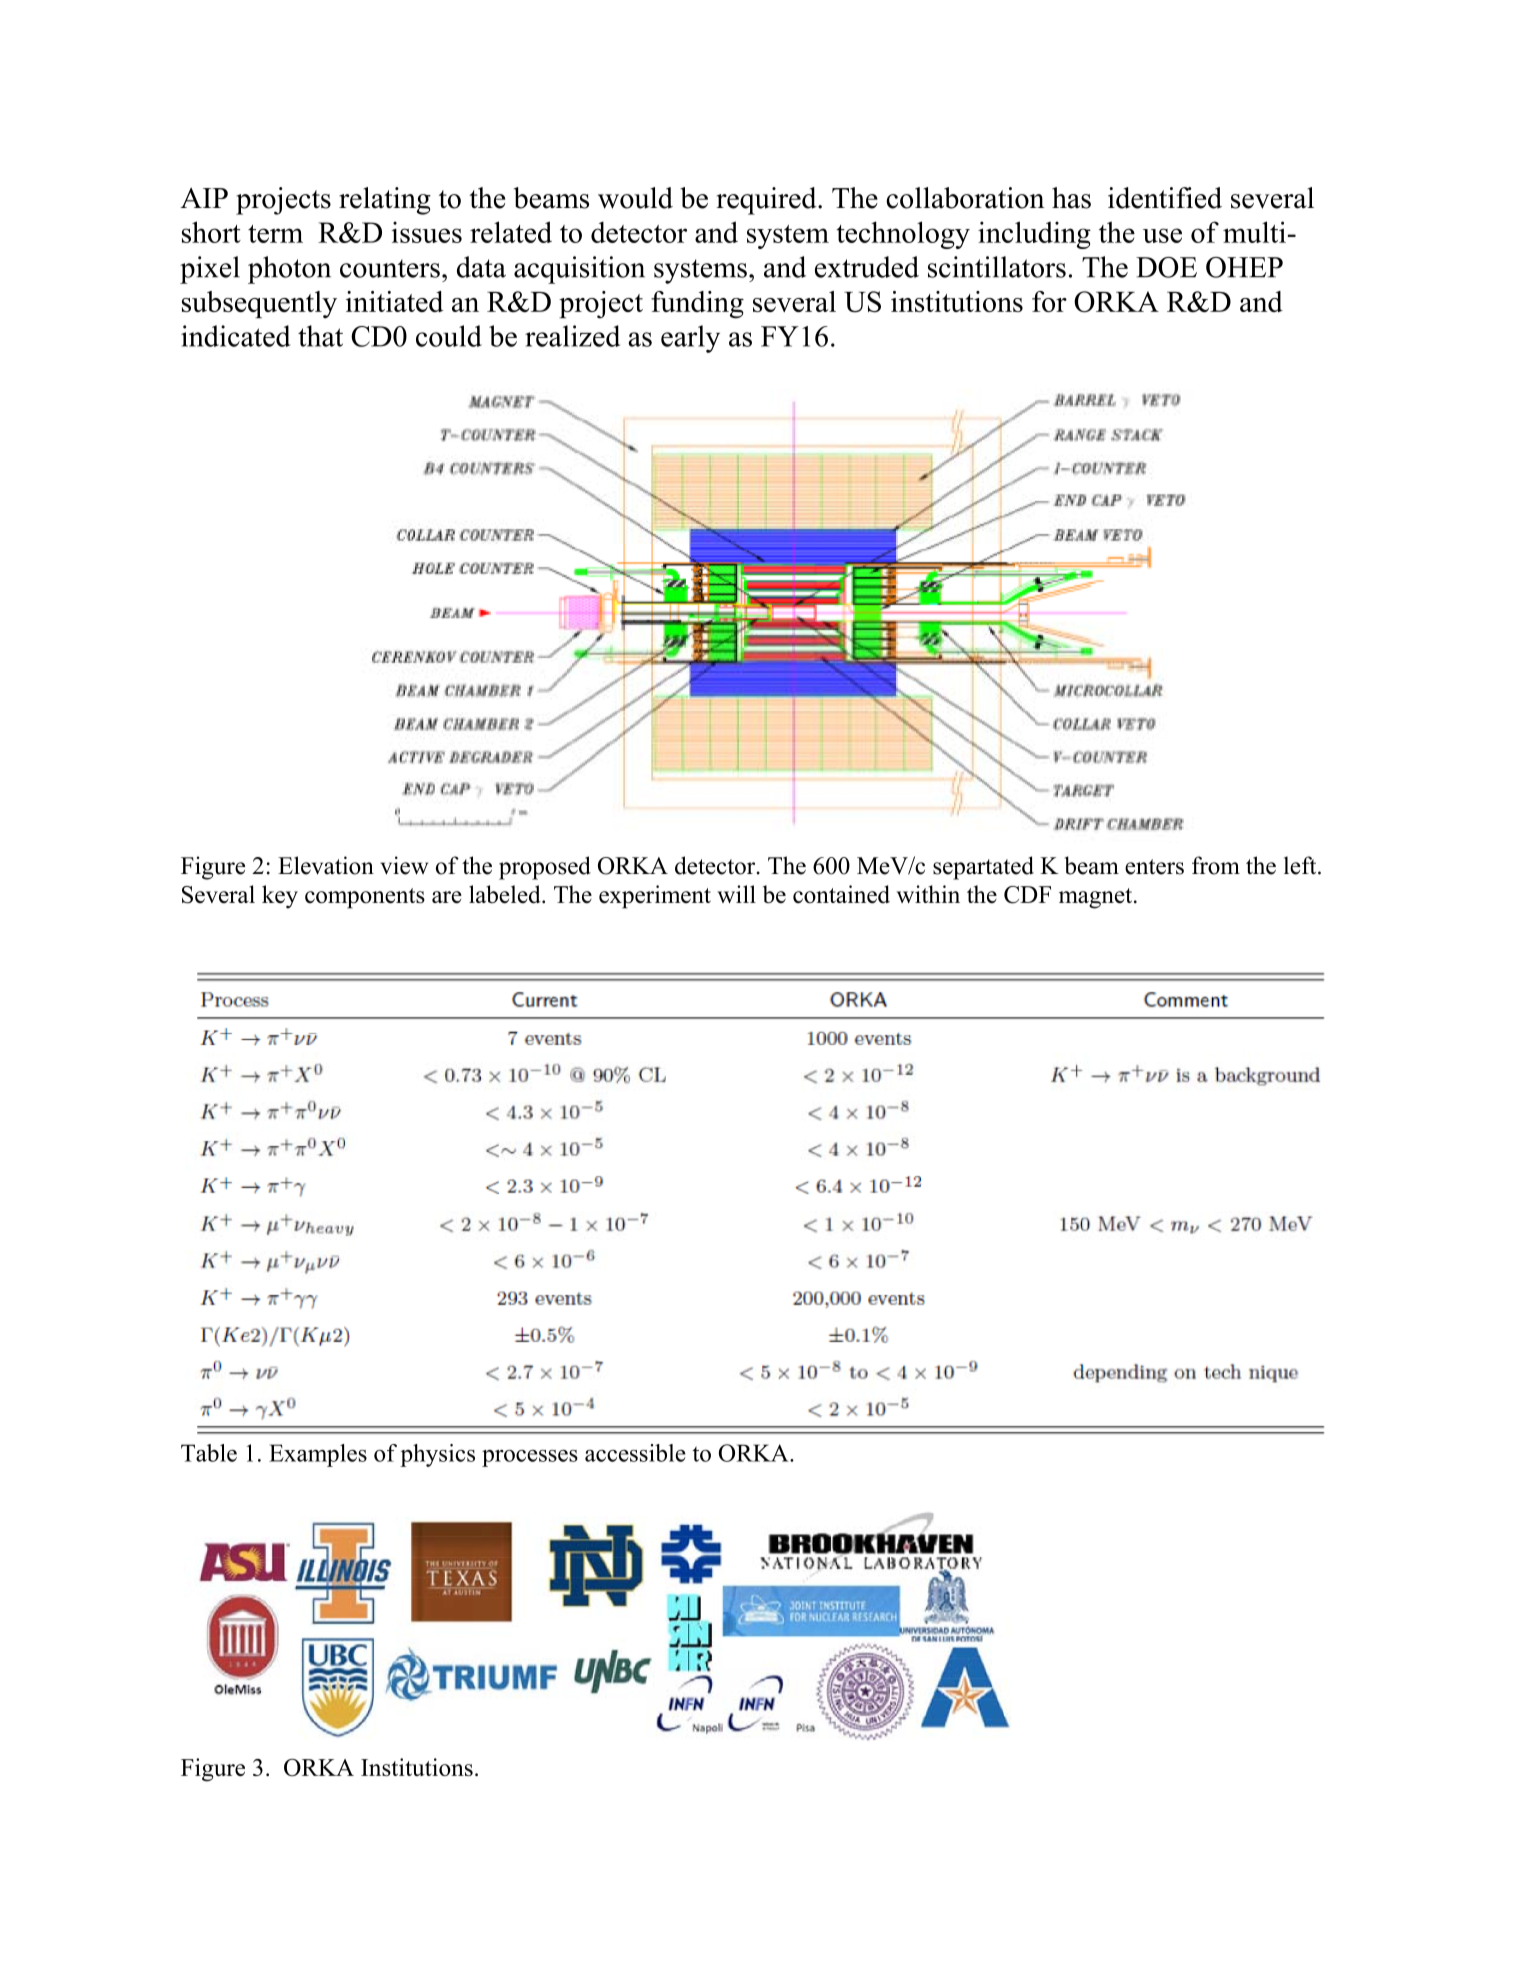 The image size is (1533, 1984). Describe the element at coordinates (1162, 235) in the page. I see `use` at that location.
